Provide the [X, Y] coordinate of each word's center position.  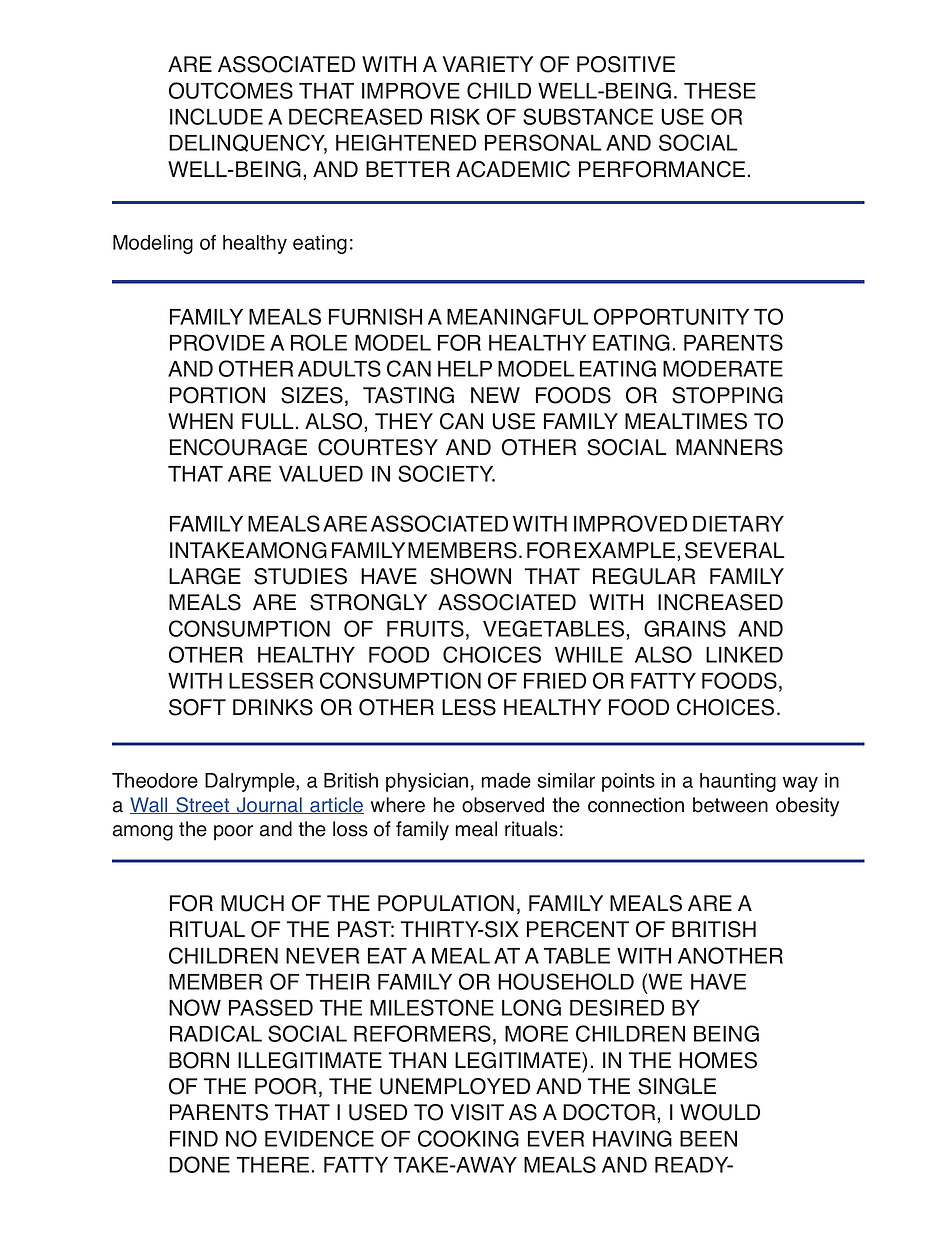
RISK [455, 116]
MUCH [252, 903]
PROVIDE [217, 342]
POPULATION [446, 903]
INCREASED [720, 602]
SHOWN [470, 576]
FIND [194, 1139]
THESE [720, 90]
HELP [465, 369]
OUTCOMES [231, 90]
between [730, 805]
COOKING [468, 1138]
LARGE [205, 576]
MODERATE [723, 368]
